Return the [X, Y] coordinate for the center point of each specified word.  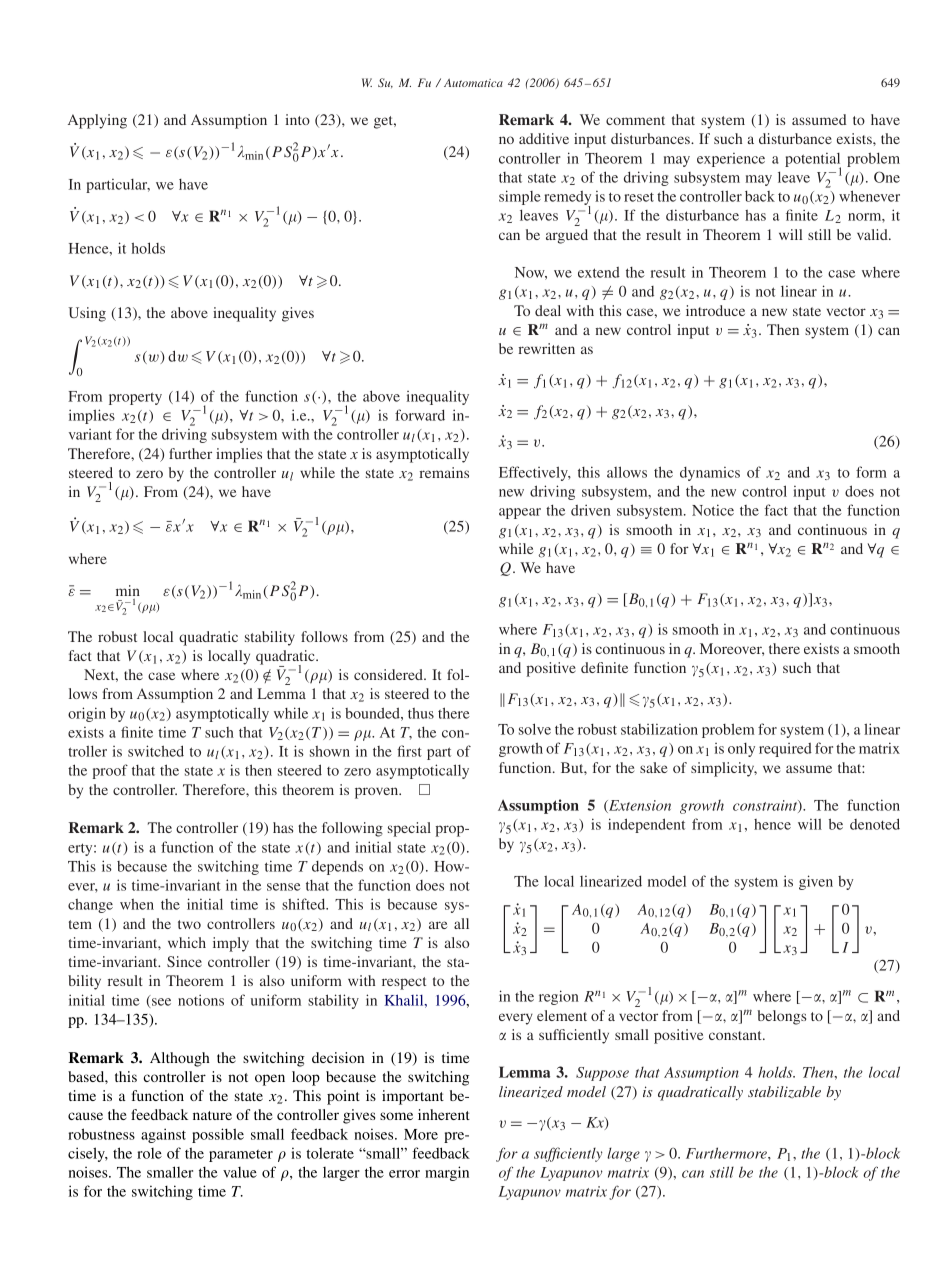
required [785, 750]
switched [156, 751]
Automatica [473, 82]
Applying [97, 121]
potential [813, 161]
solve [535, 729]
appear [520, 513]
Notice [713, 510]
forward [420, 415]
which [187, 942]
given [816, 882]
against [163, 1135]
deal [548, 310]
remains [444, 472]
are [438, 925]
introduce [715, 310]
